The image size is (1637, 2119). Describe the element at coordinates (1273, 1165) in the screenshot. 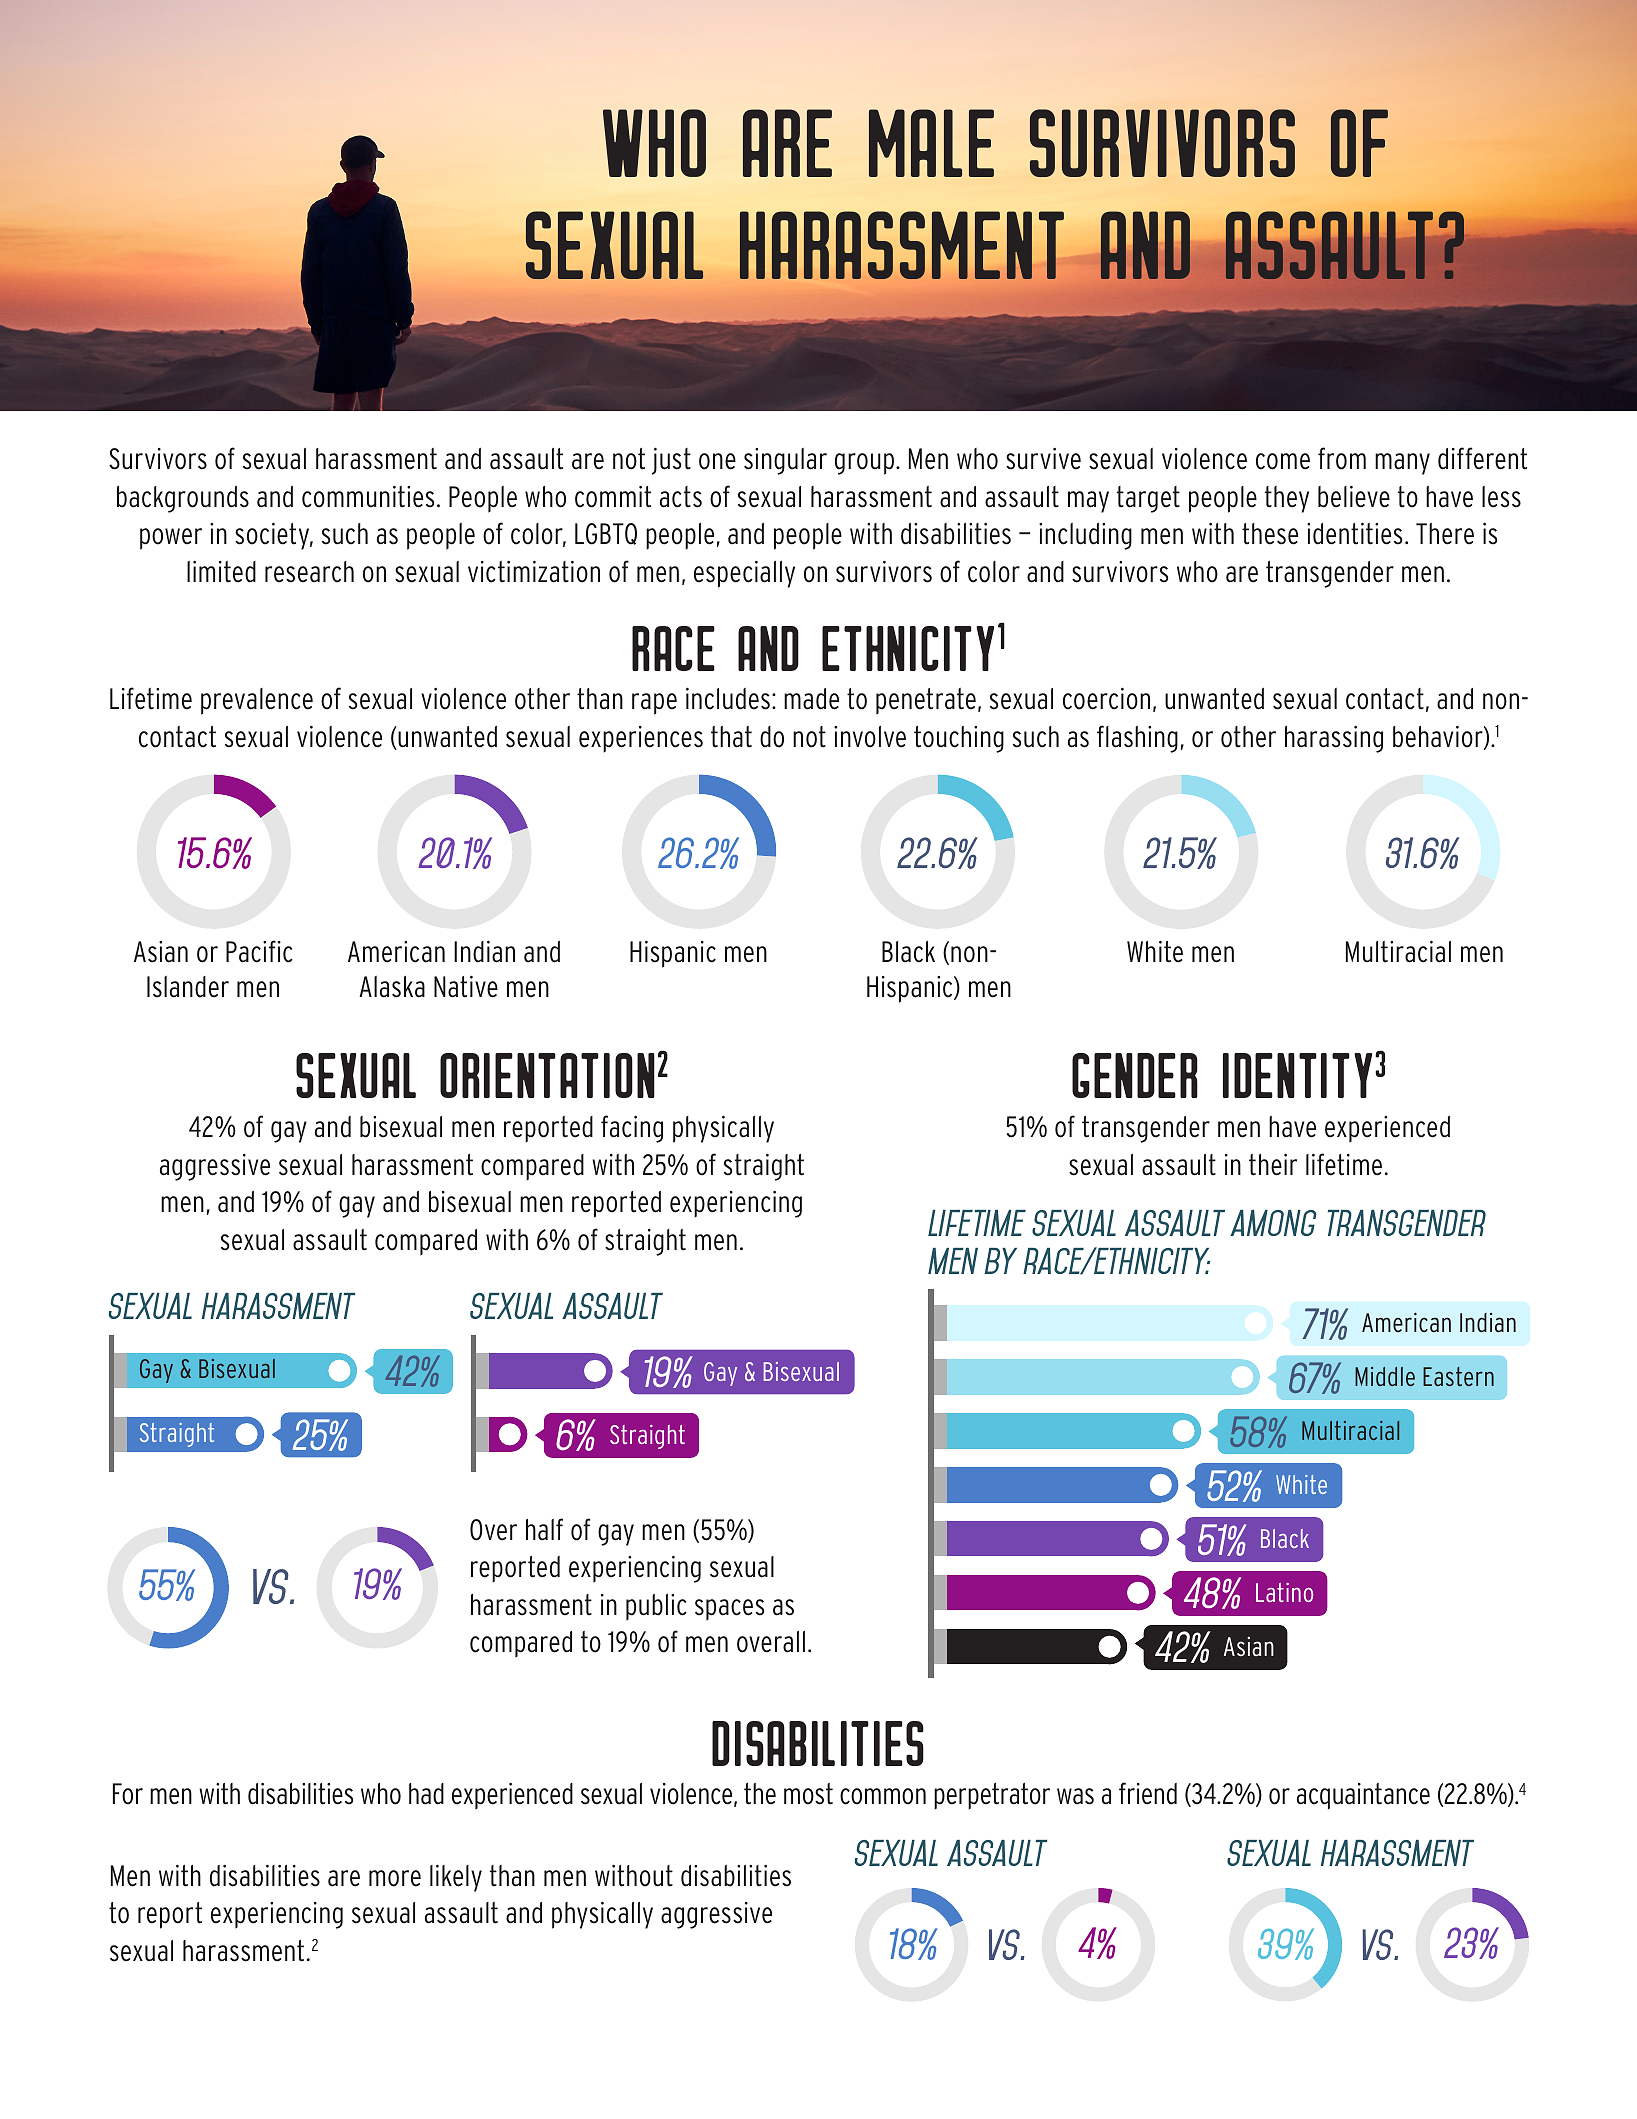

I see `their` at that location.
